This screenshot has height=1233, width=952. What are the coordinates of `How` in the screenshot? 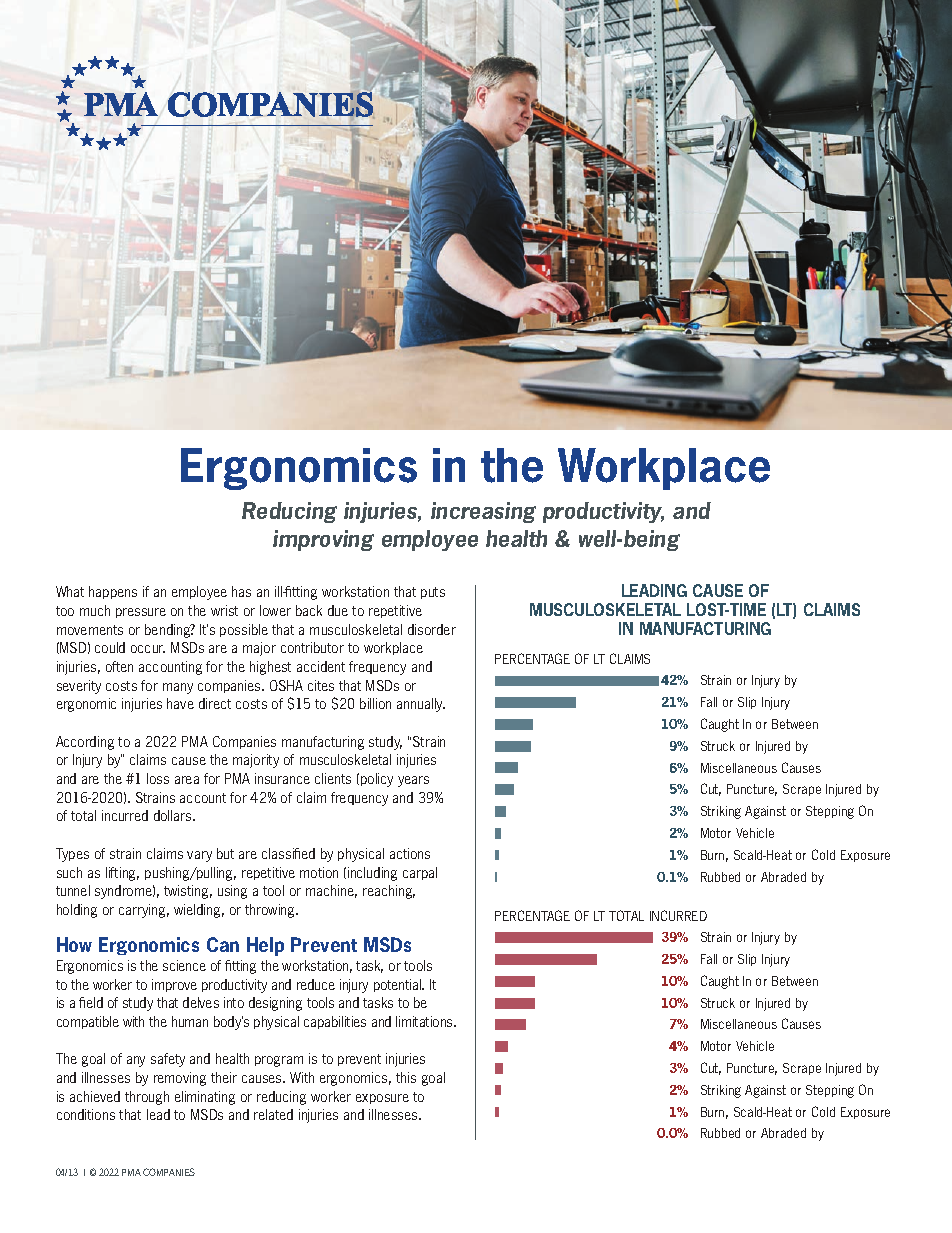 It's located at (74, 944).
